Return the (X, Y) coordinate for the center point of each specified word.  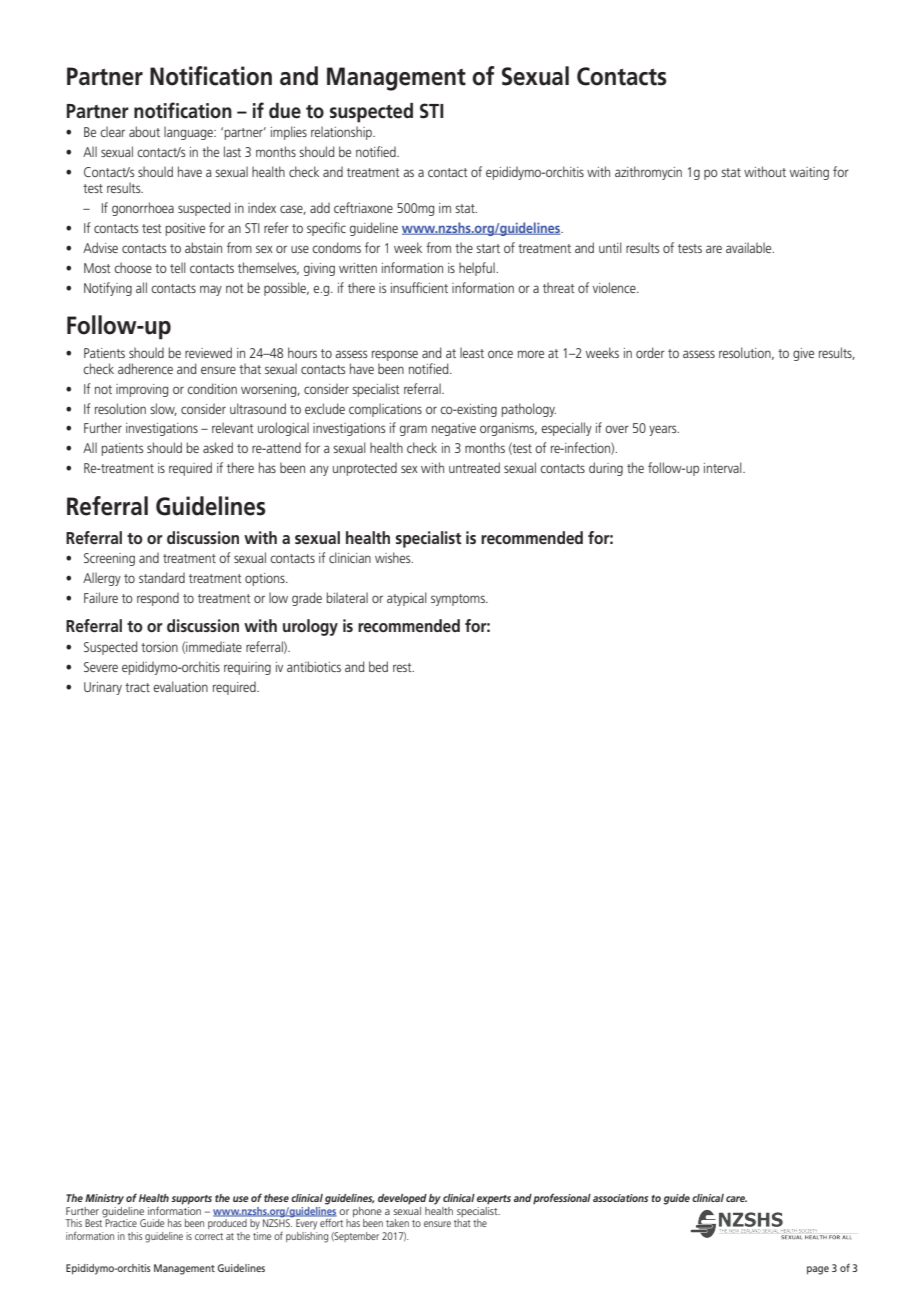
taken (397, 1223)
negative (454, 429)
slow (163, 409)
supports (191, 1200)
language (190, 133)
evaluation (180, 686)
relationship (342, 133)
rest (403, 667)
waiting (809, 173)
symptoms (459, 600)
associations (620, 1198)
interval (724, 467)
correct (209, 1236)
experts (494, 1200)
